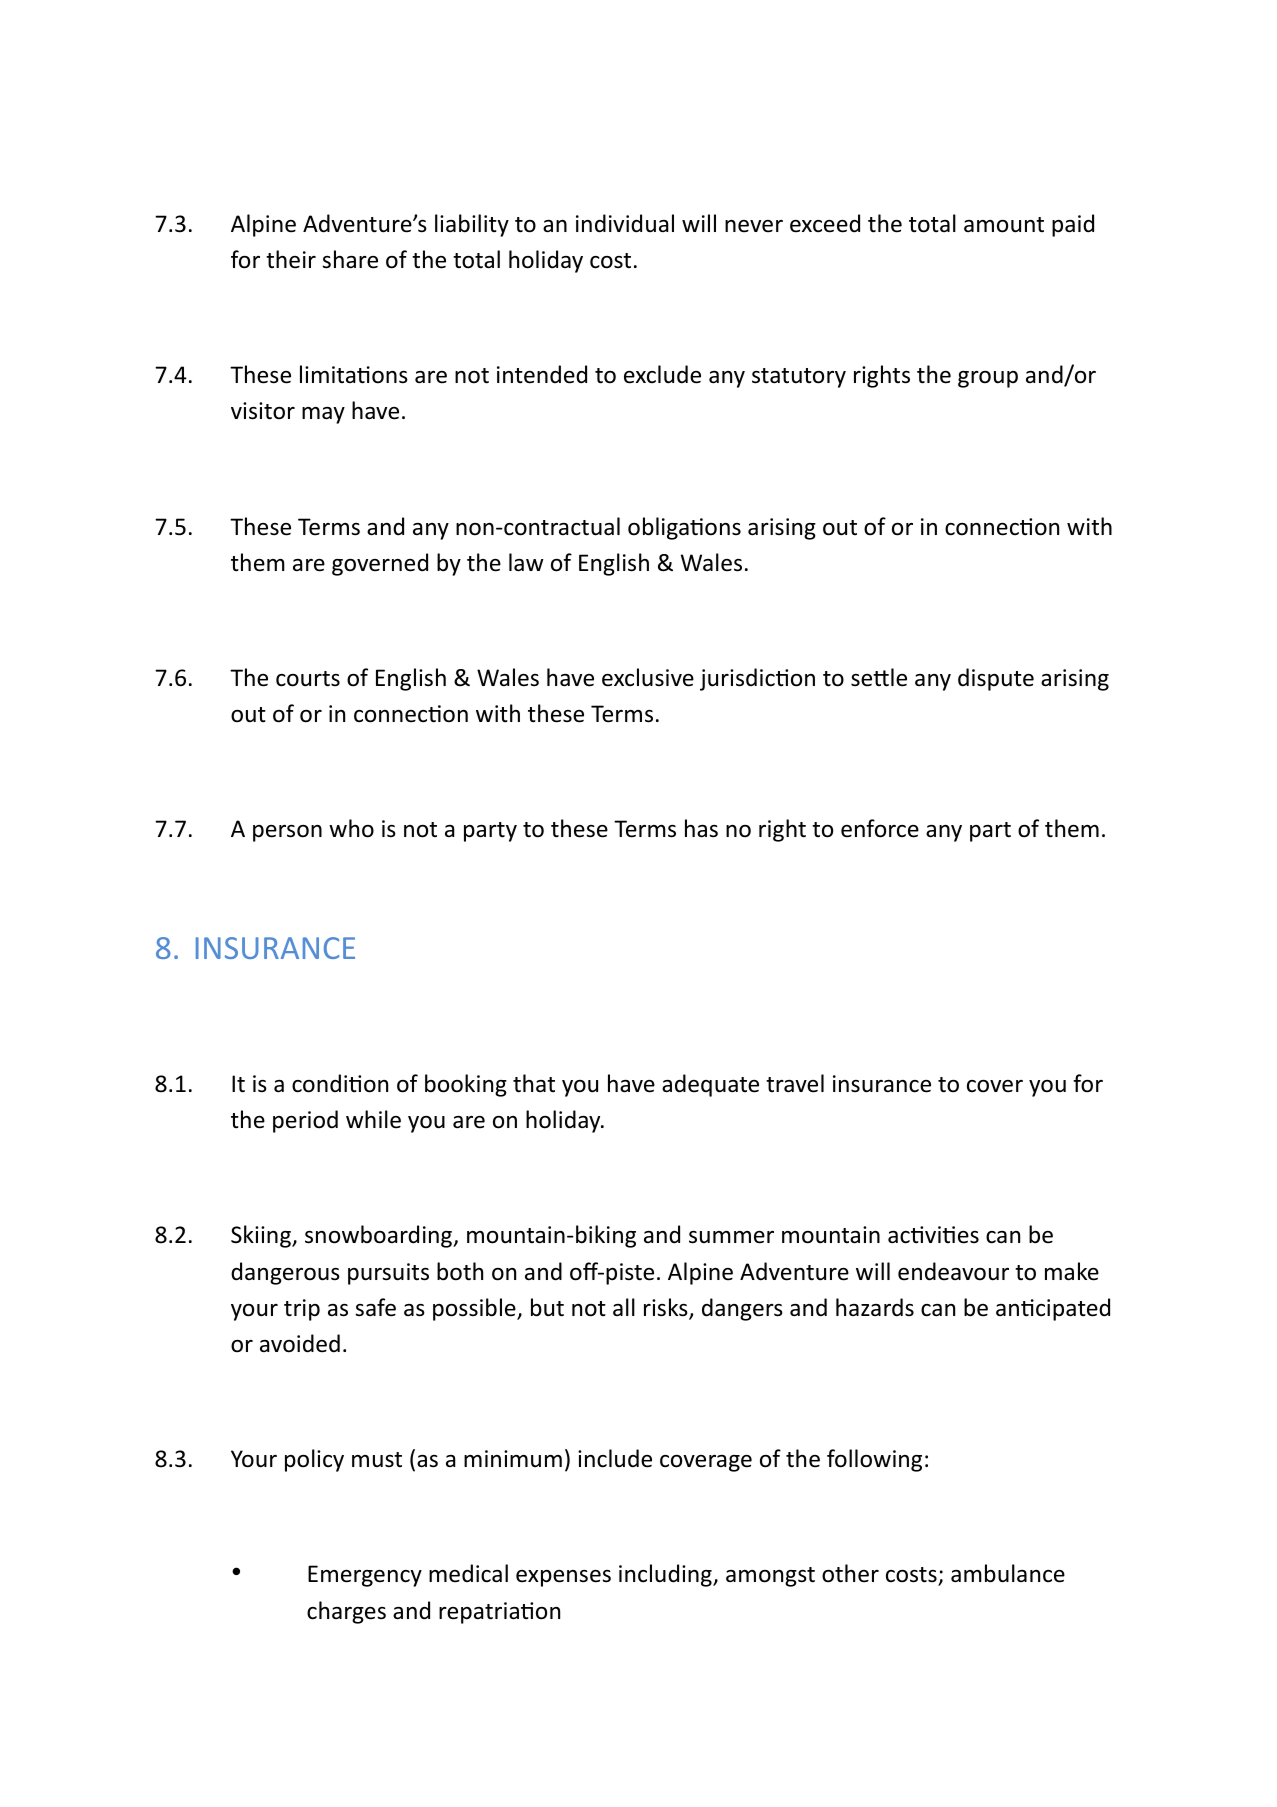  I want to click on travel, so click(795, 1083).
